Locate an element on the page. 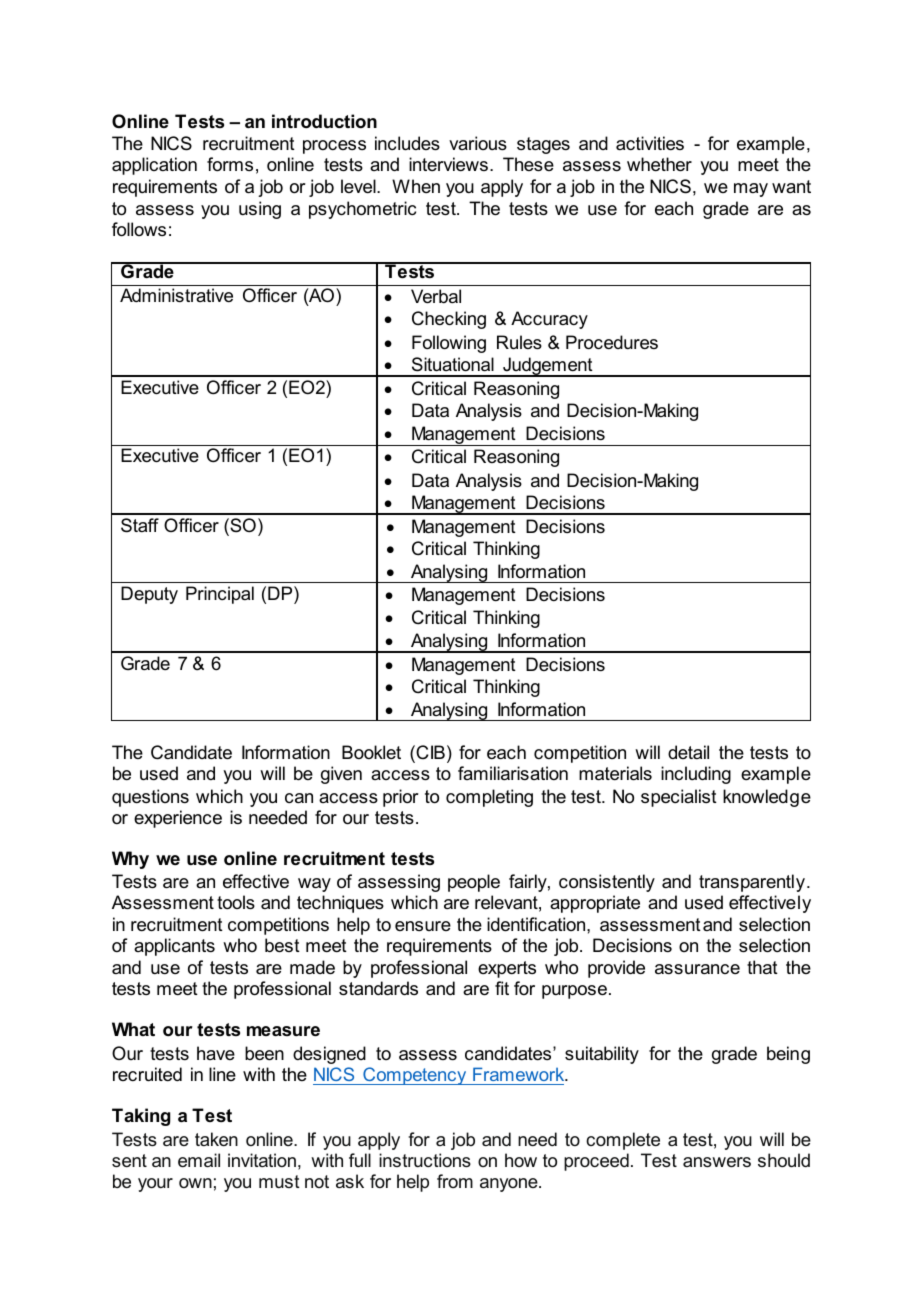 This document has height=1309, width=924. email is located at coordinates (199, 1160).
